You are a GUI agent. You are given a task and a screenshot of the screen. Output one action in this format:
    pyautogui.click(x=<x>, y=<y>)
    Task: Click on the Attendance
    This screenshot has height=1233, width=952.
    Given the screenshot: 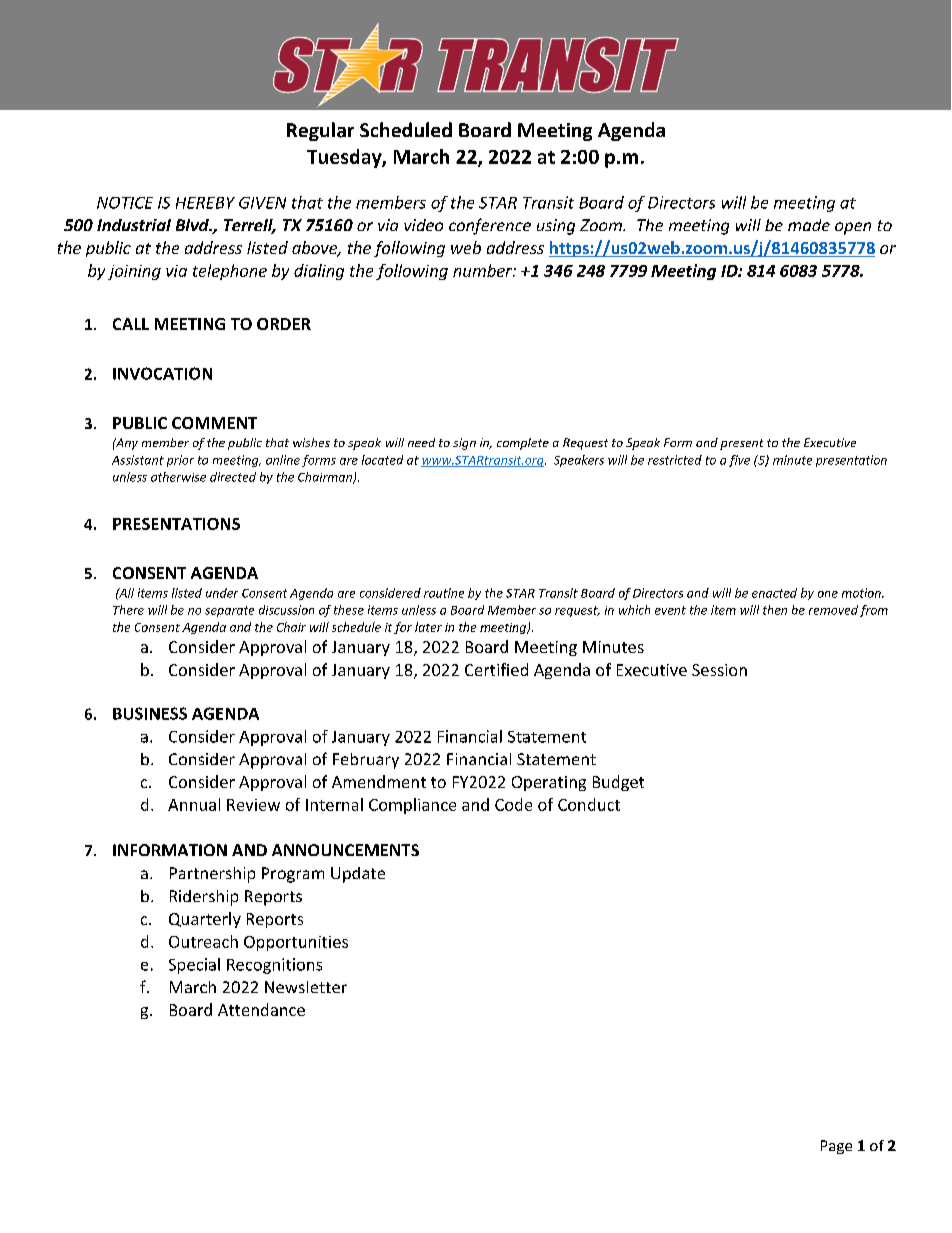 What is the action you would take?
    pyautogui.click(x=261, y=1009)
